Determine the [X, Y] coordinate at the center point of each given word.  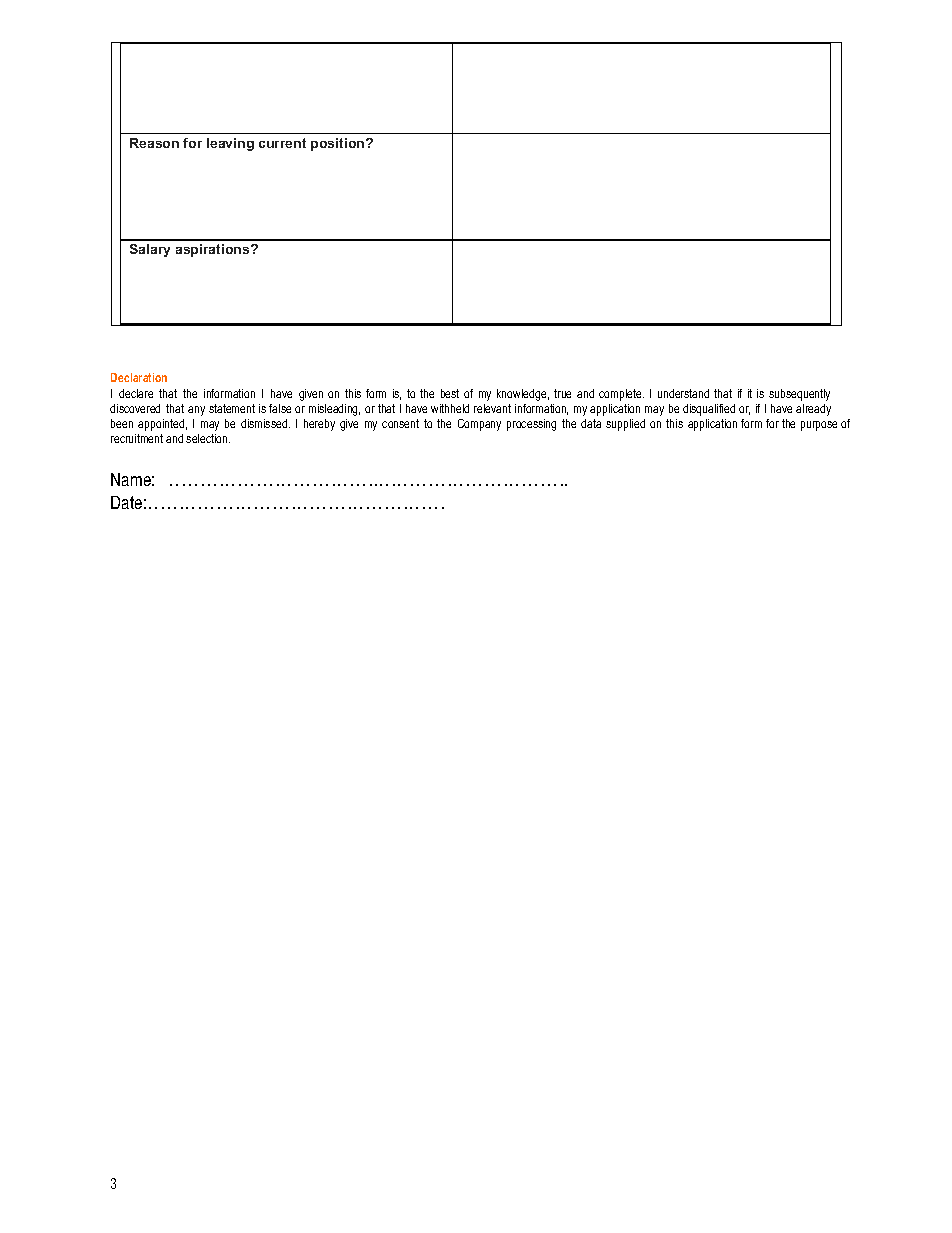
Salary [150, 250]
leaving [230, 144]
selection [208, 438]
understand [683, 393]
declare [136, 393]
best [450, 393]
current [282, 143]
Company [479, 425]
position [339, 144]
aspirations [214, 250]
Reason [154, 143]
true [562, 393]
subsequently [799, 395]
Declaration [139, 377]
